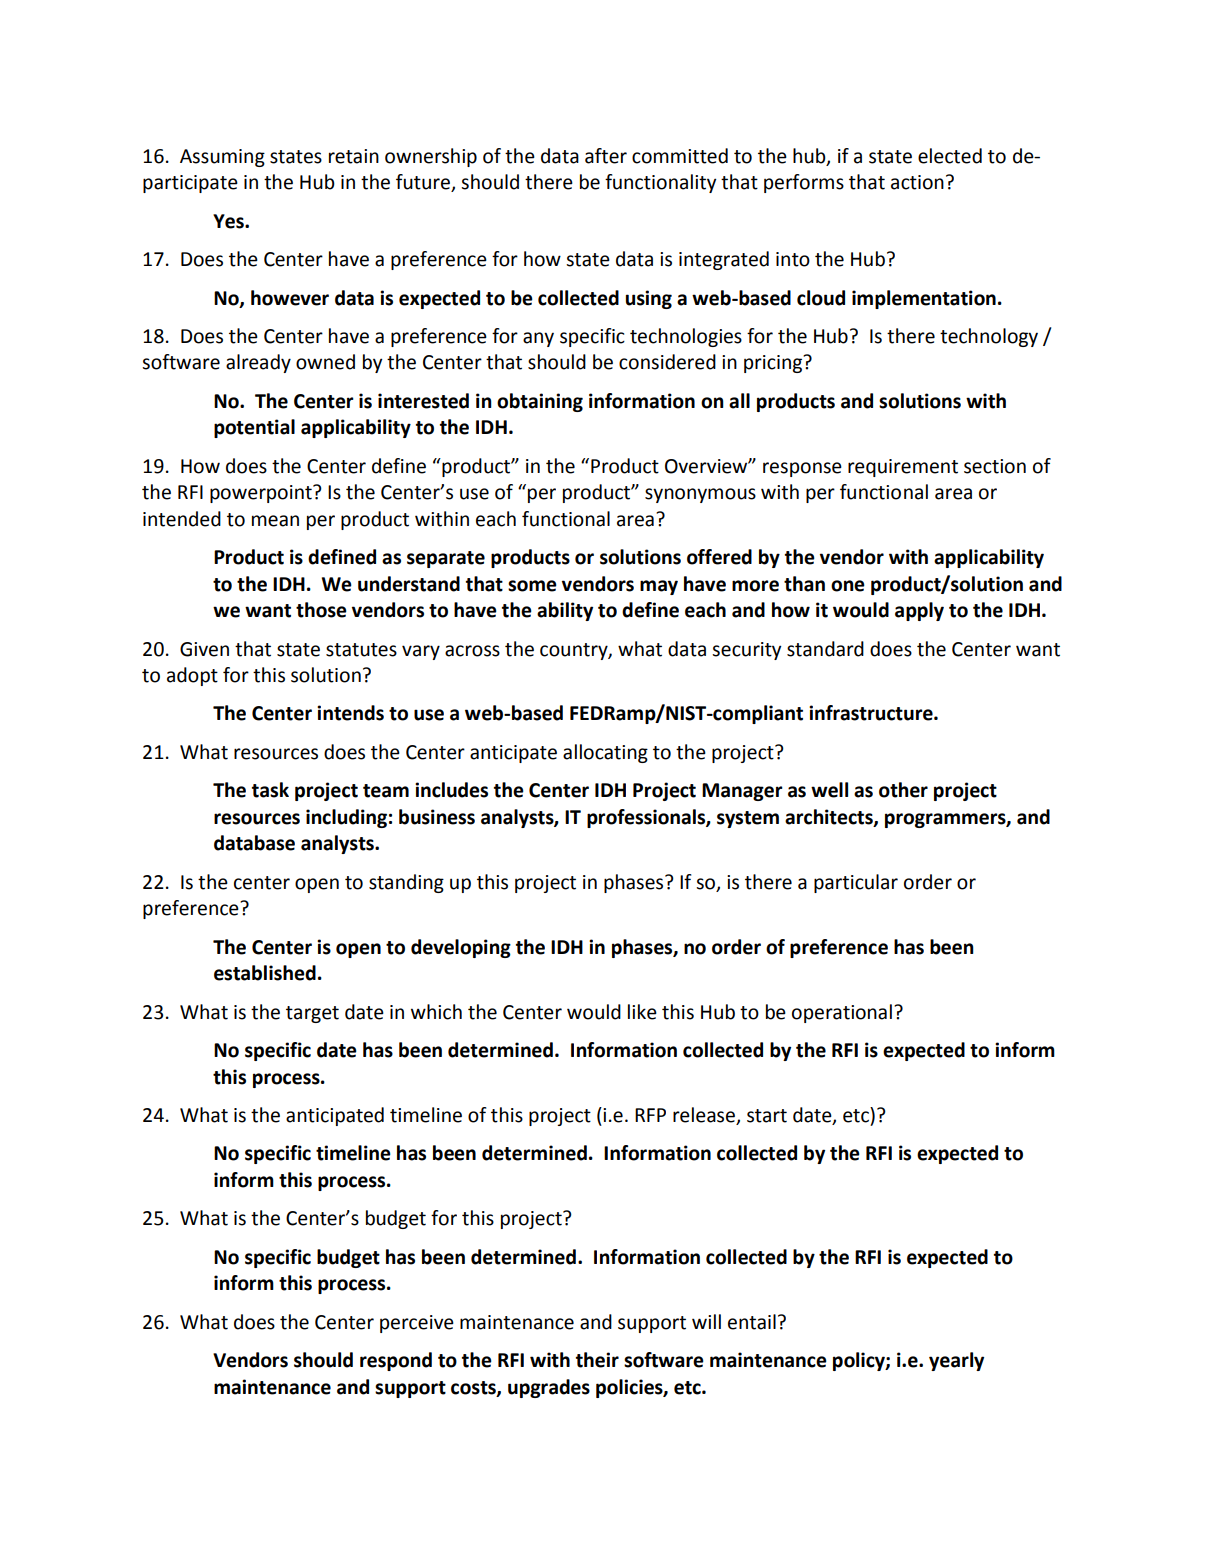 Image resolution: width=1209 pixels, height=1565 pixels. I want to click on other, so click(903, 790).
